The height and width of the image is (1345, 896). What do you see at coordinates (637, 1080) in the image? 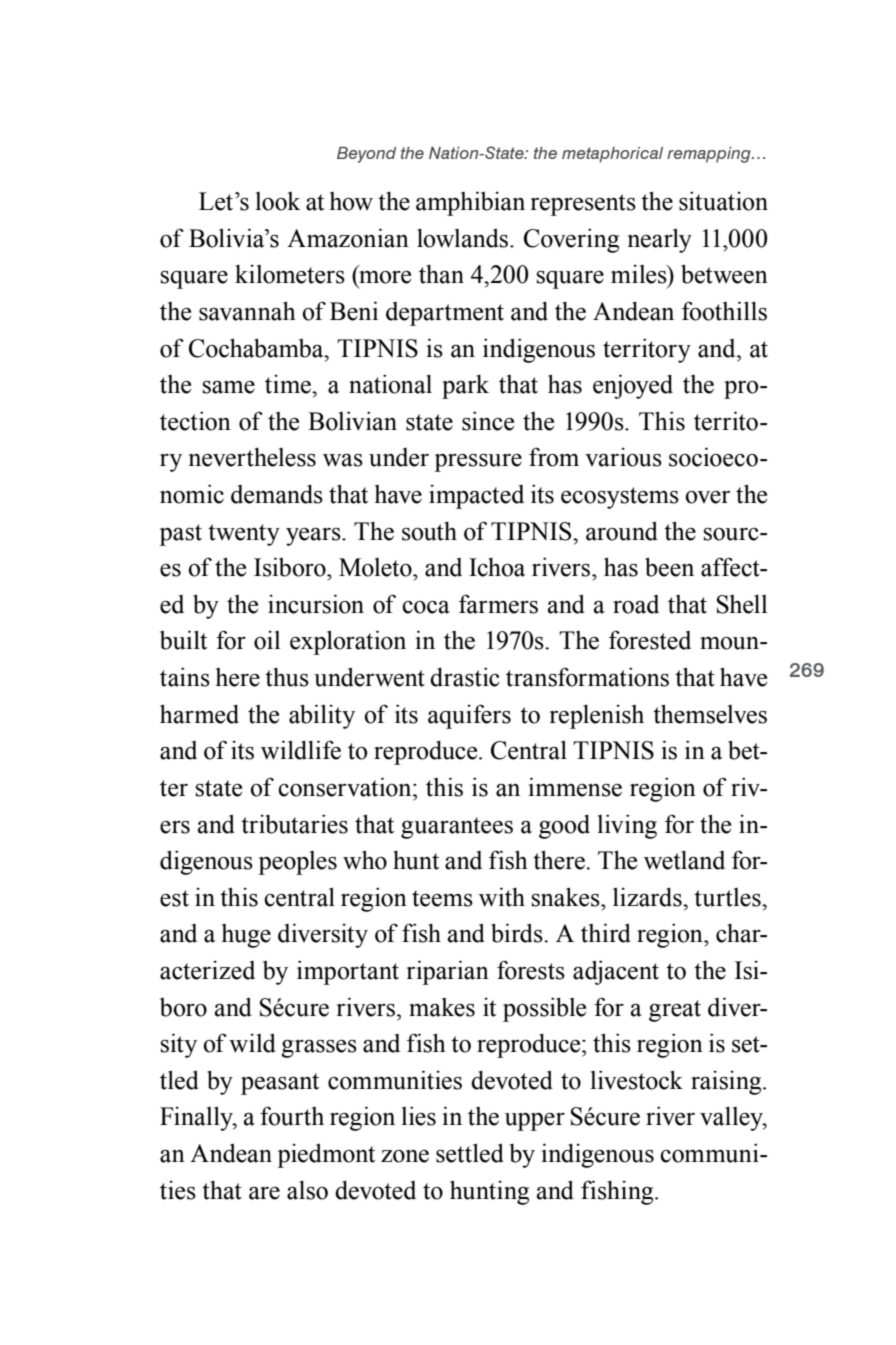
I see `livestock` at bounding box center [637, 1080].
